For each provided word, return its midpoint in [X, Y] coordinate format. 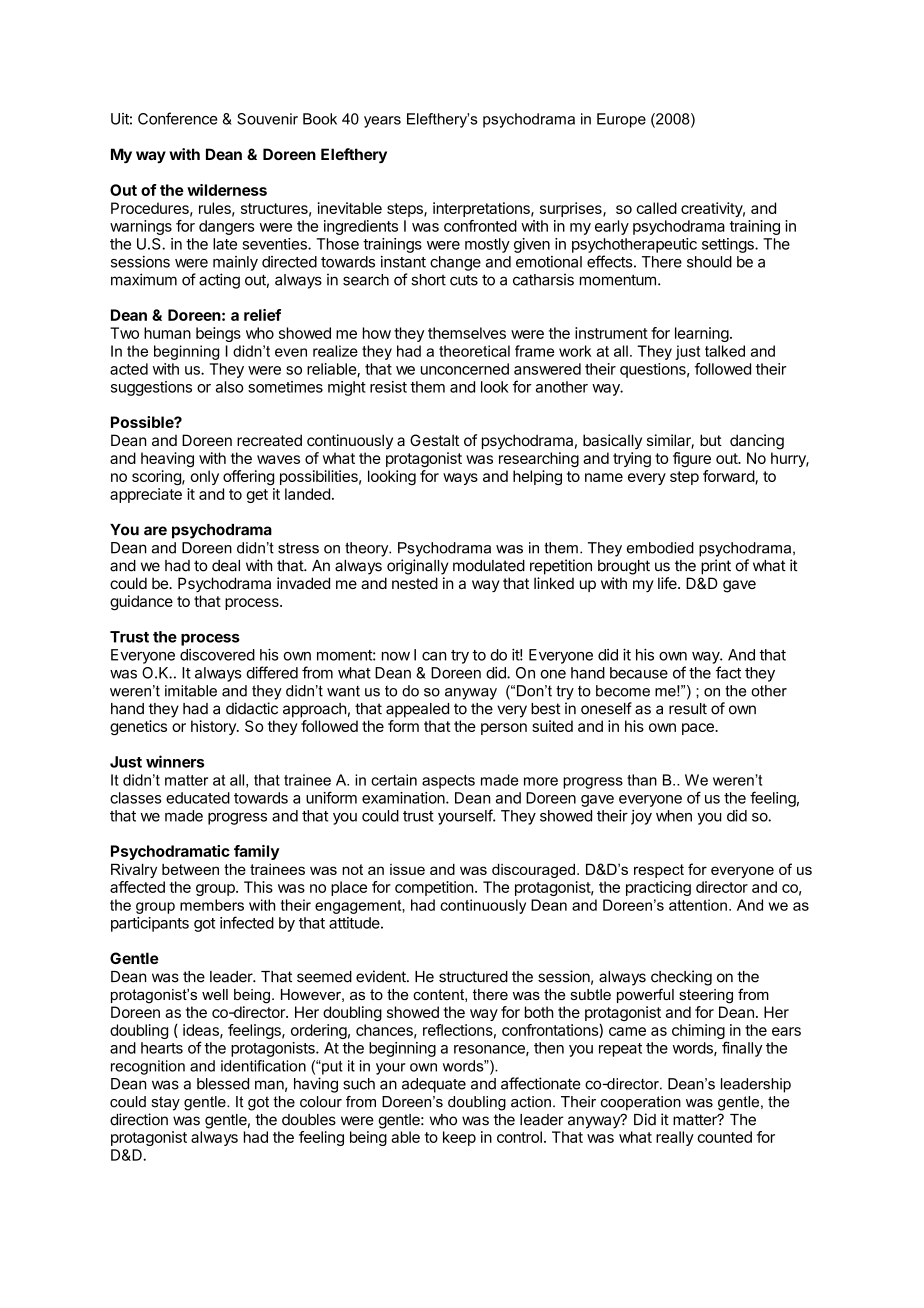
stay [166, 1103]
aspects [448, 782]
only [204, 477]
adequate [434, 1085]
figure [692, 459]
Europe [621, 120]
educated [198, 798]
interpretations [482, 209]
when [674, 816]
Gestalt [434, 440]
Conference [178, 118]
